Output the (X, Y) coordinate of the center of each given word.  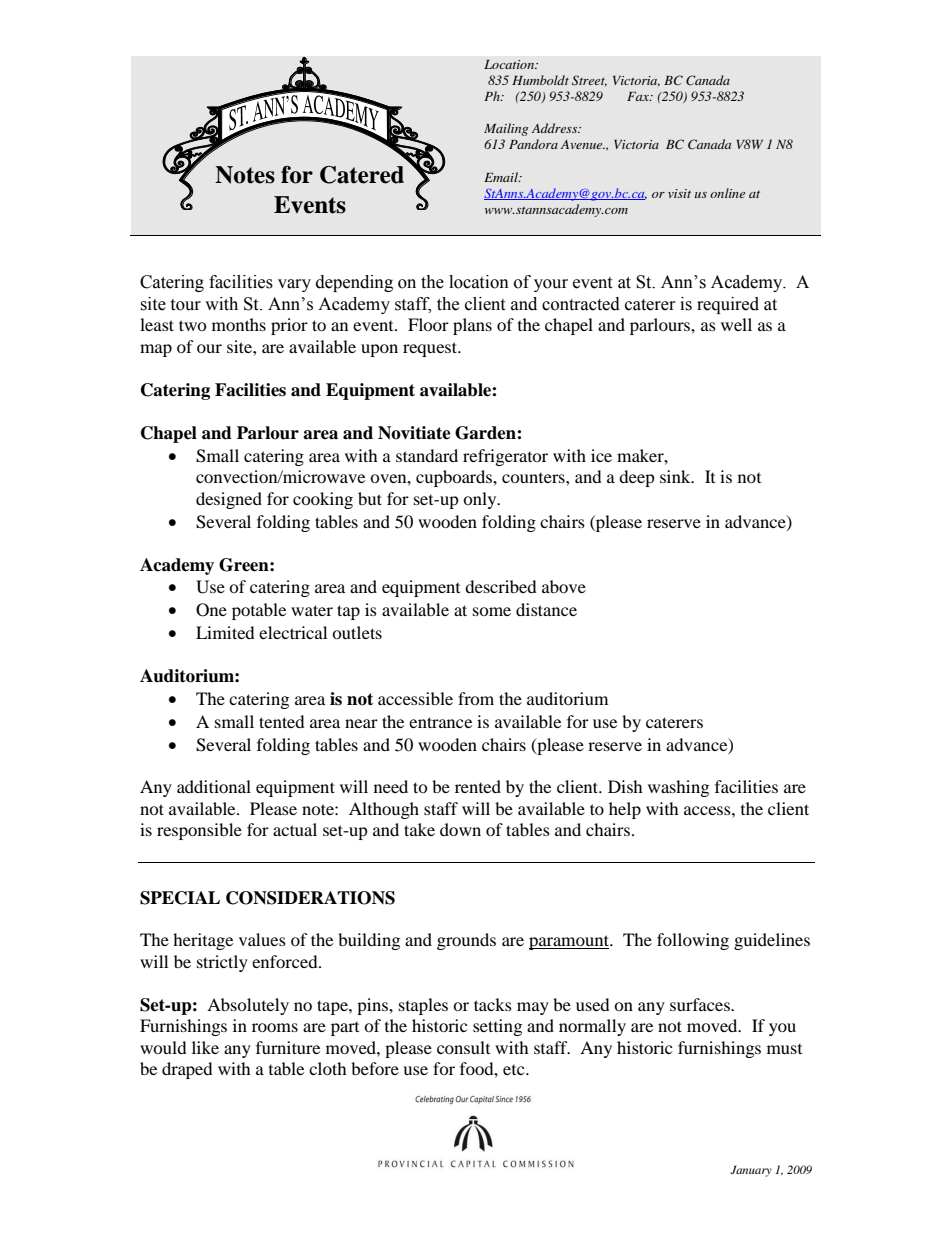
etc (515, 1070)
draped (187, 1070)
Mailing (506, 129)
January (751, 1171)
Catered (362, 175)
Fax (639, 96)
